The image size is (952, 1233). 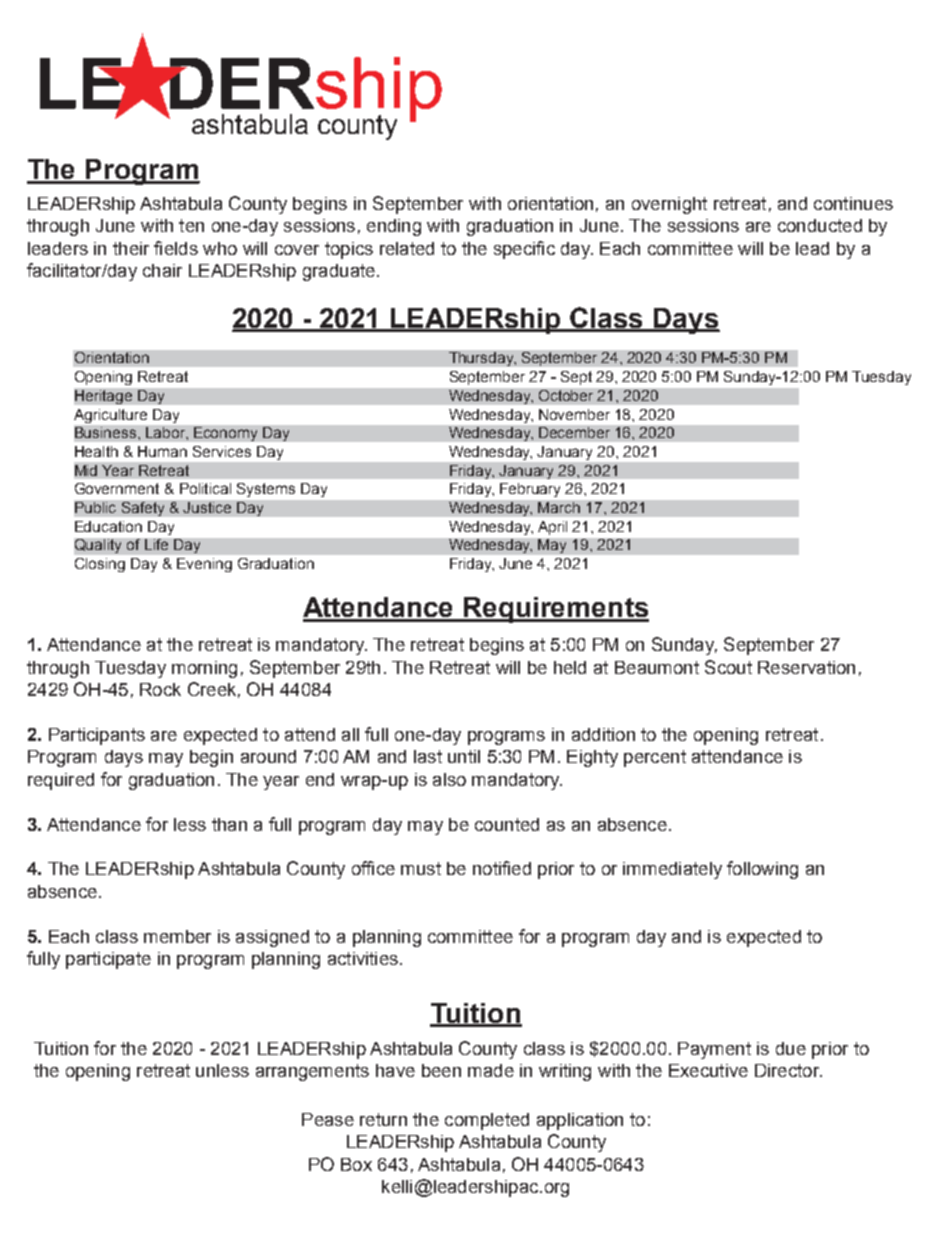 What do you see at coordinates (820, 225) in the page?
I see `conducted` at bounding box center [820, 225].
